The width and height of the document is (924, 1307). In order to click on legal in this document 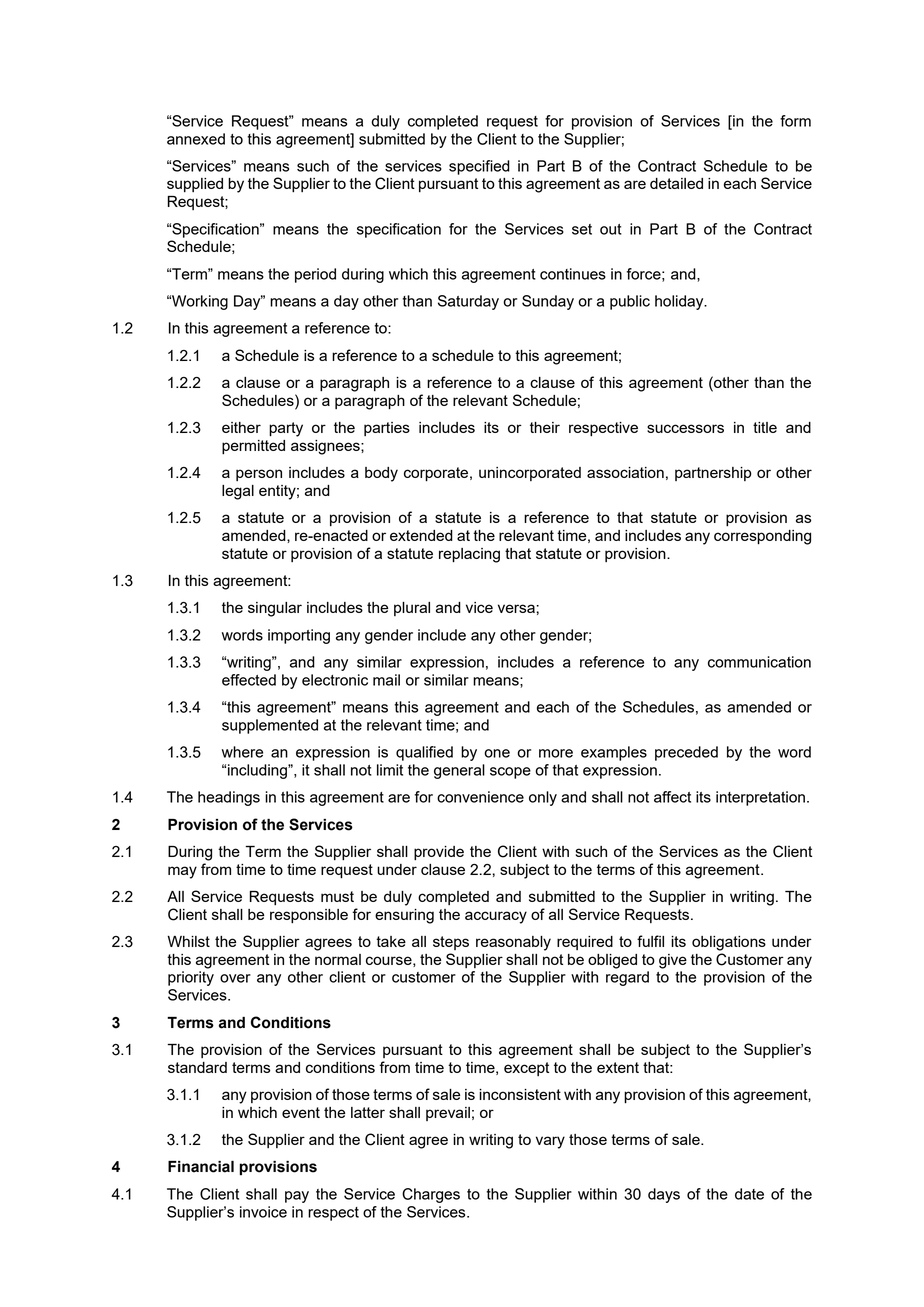, I will do `click(238, 492)`.
